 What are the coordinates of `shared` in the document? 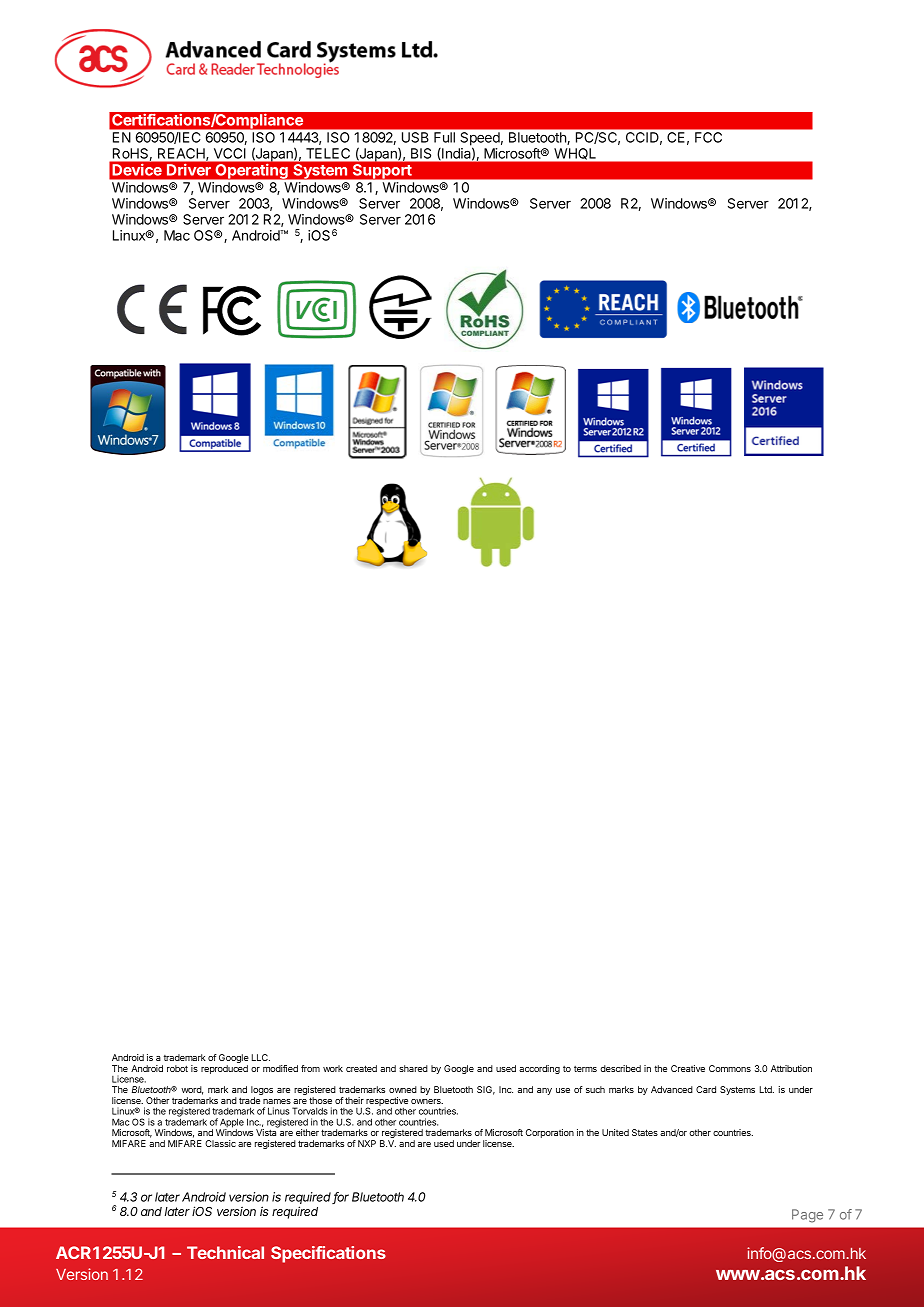 It's located at (413, 1068).
